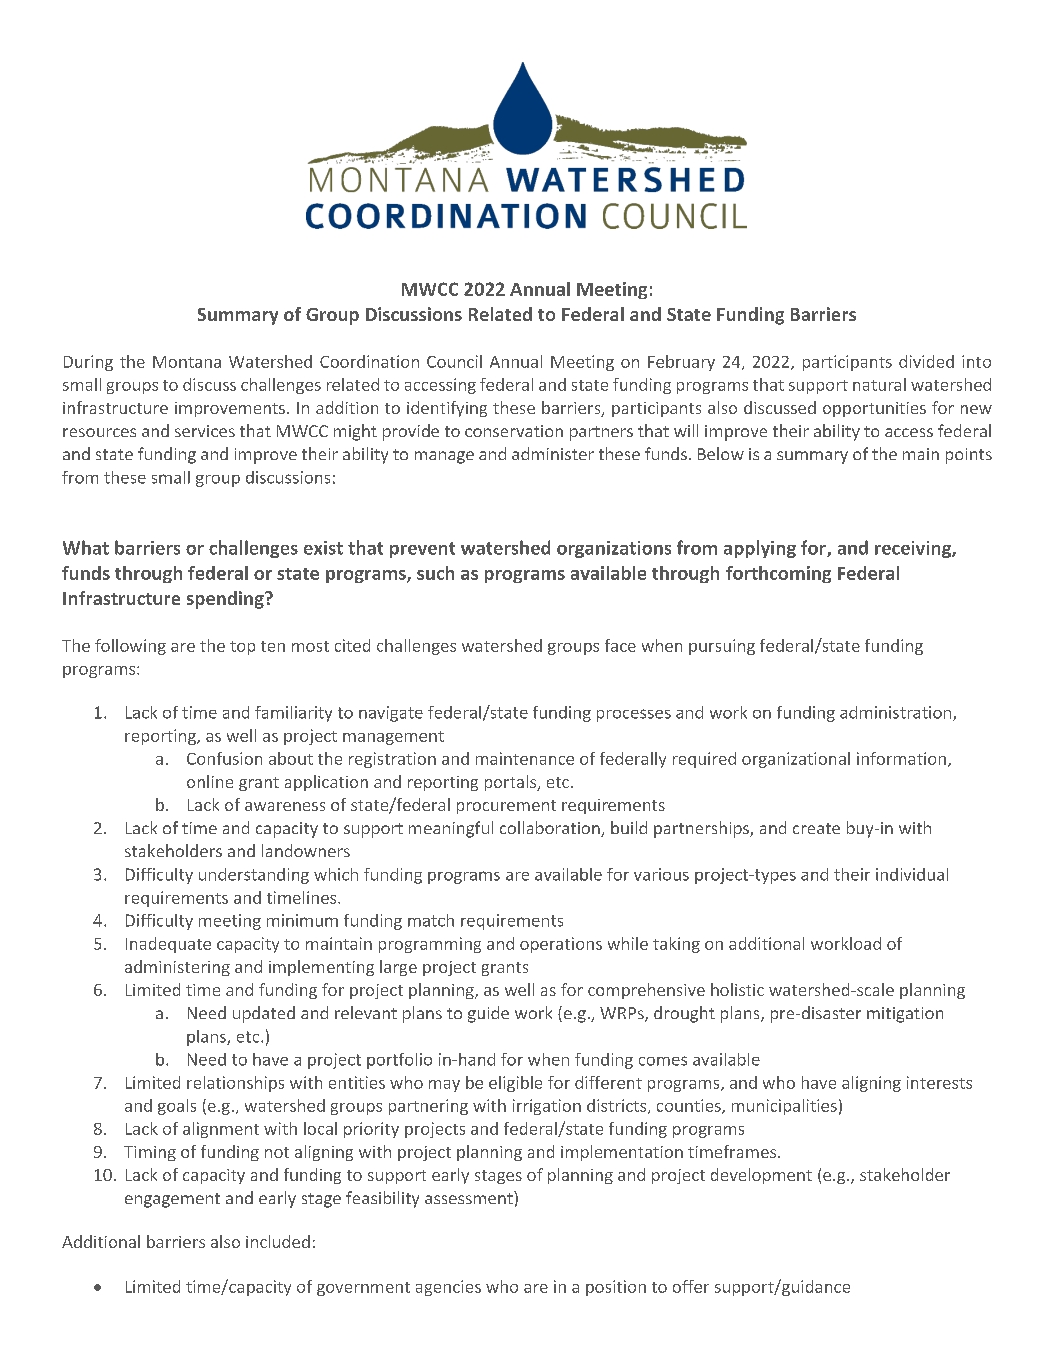 This document has height=1364, width=1054. I want to click on conservation, so click(514, 431).
